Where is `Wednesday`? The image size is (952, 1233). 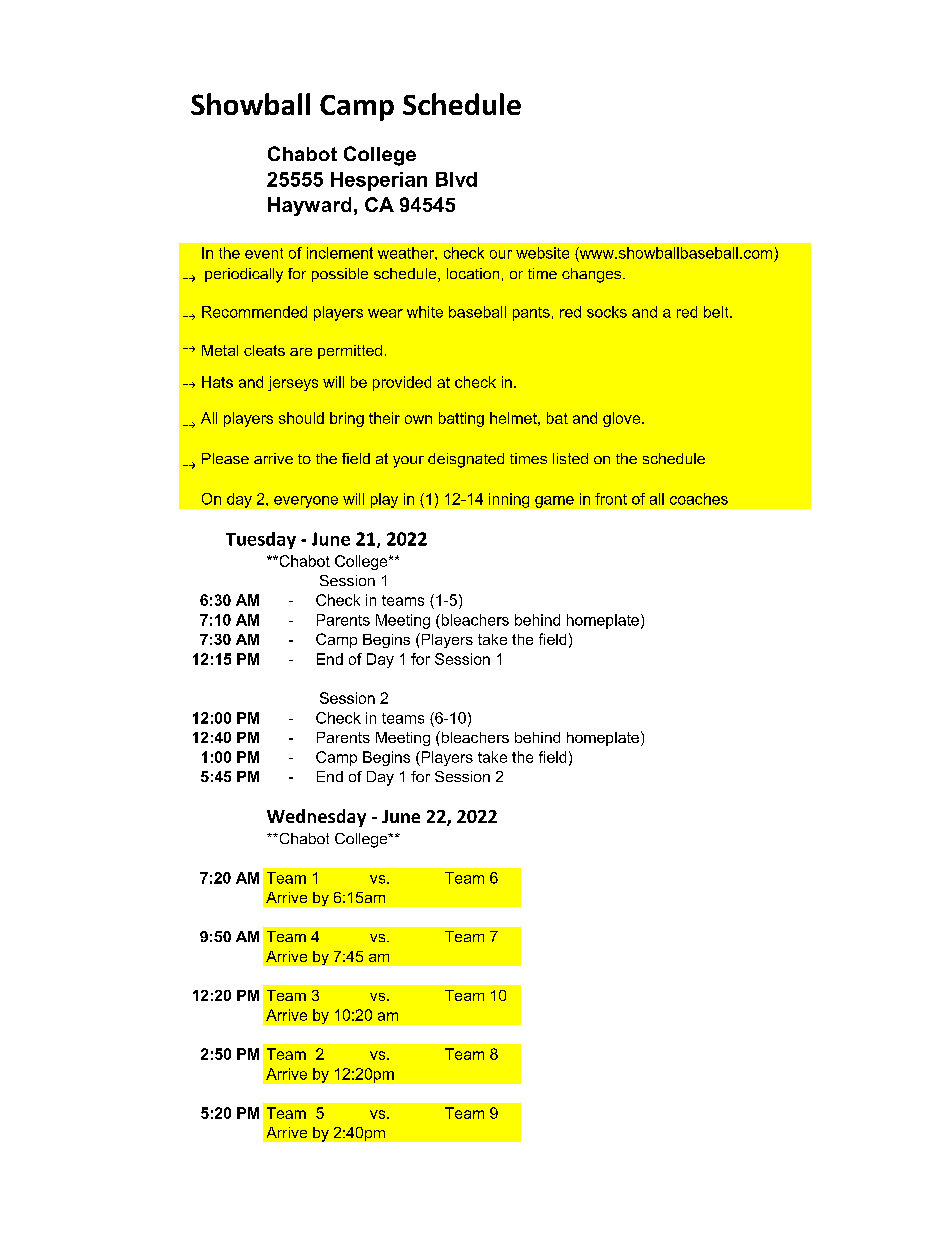
Wednesday is located at coordinates (316, 818).
